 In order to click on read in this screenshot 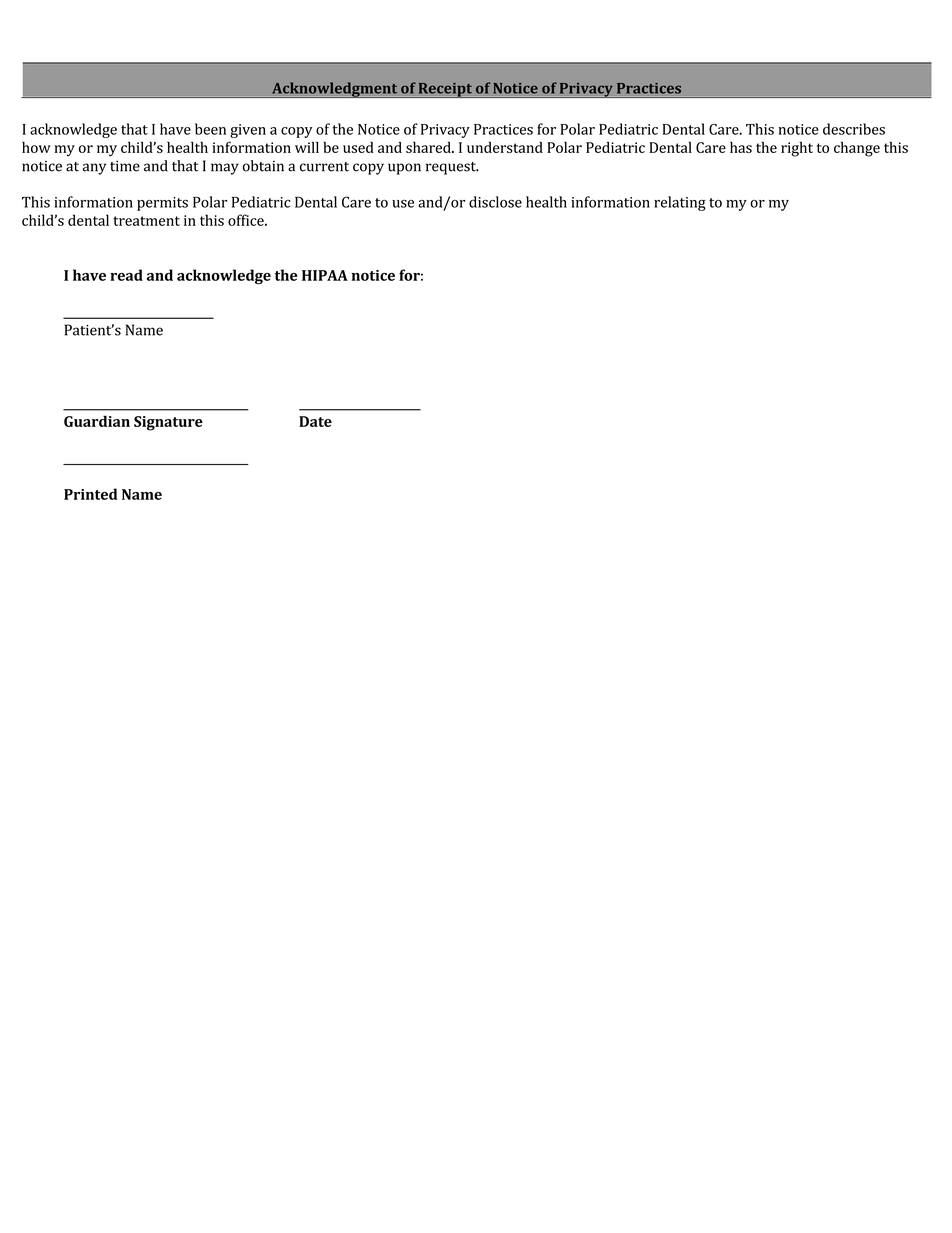, I will do `click(126, 275)`.
